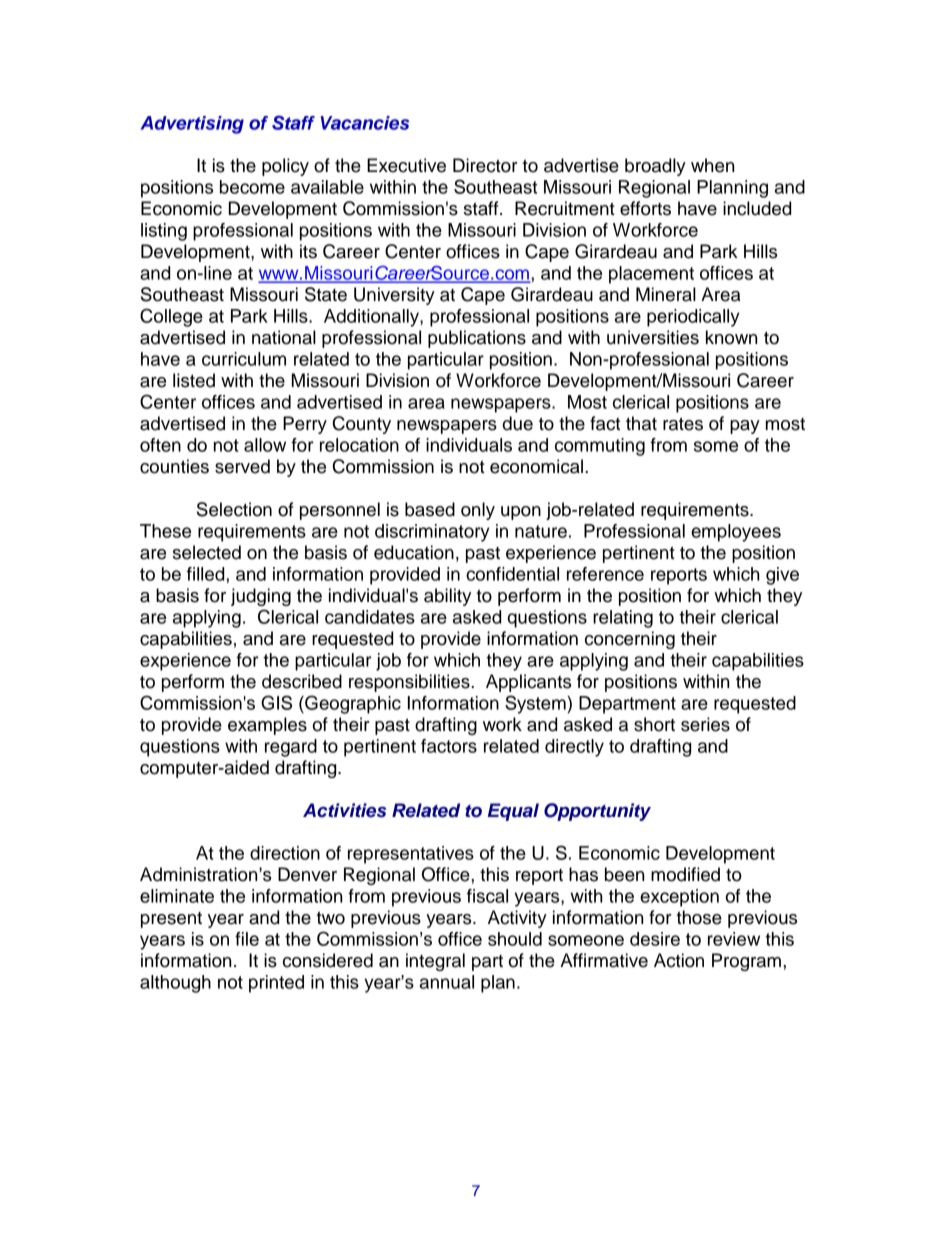 Image resolution: width=952 pixels, height=1233 pixels. I want to click on allow, so click(265, 445).
